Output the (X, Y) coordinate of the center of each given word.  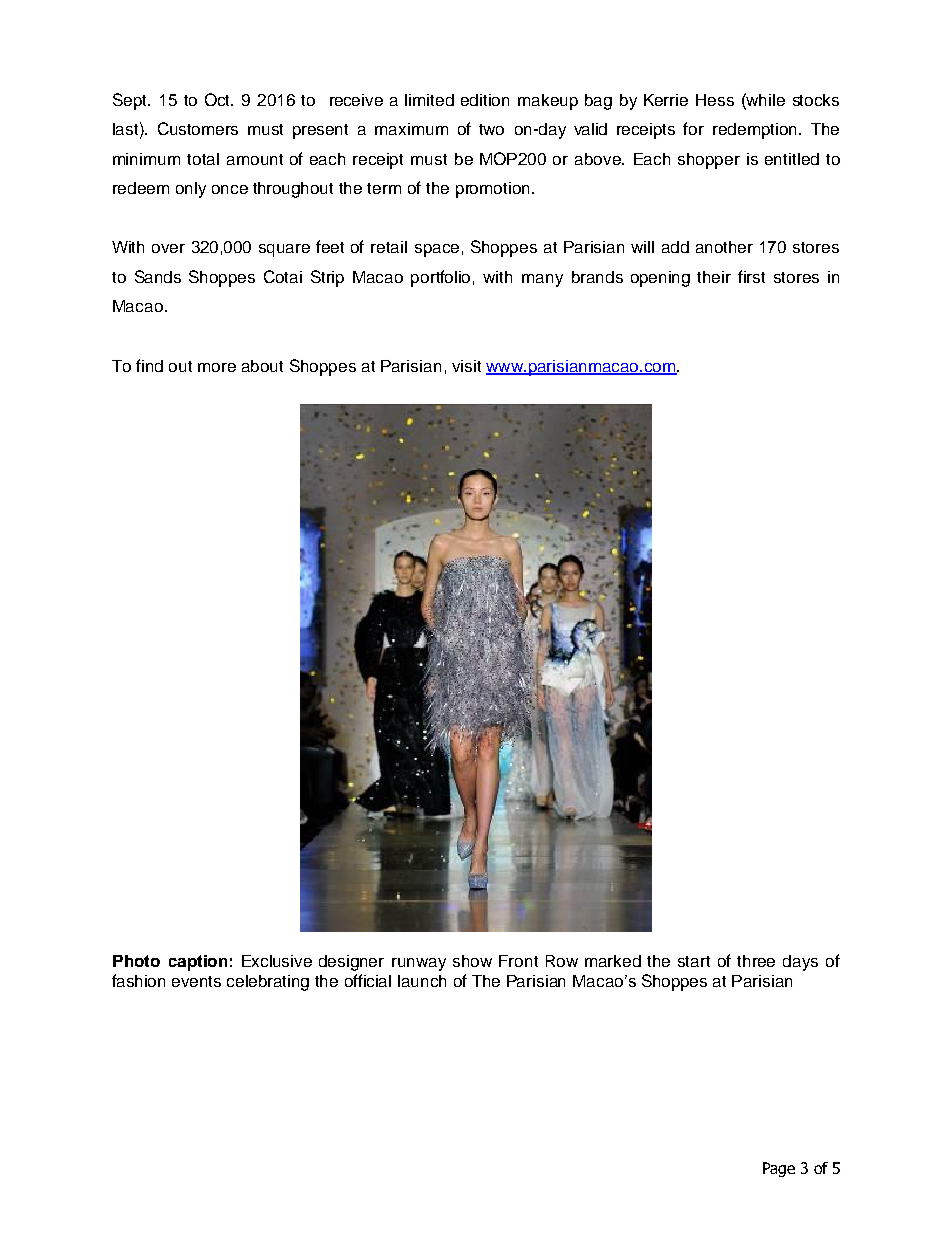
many (542, 280)
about (262, 366)
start (694, 961)
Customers (198, 128)
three (756, 961)
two (491, 129)
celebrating (268, 983)
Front (518, 961)
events (196, 981)
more (217, 367)
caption (198, 963)
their (714, 277)
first (751, 276)
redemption (754, 131)
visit (466, 366)
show (472, 961)
